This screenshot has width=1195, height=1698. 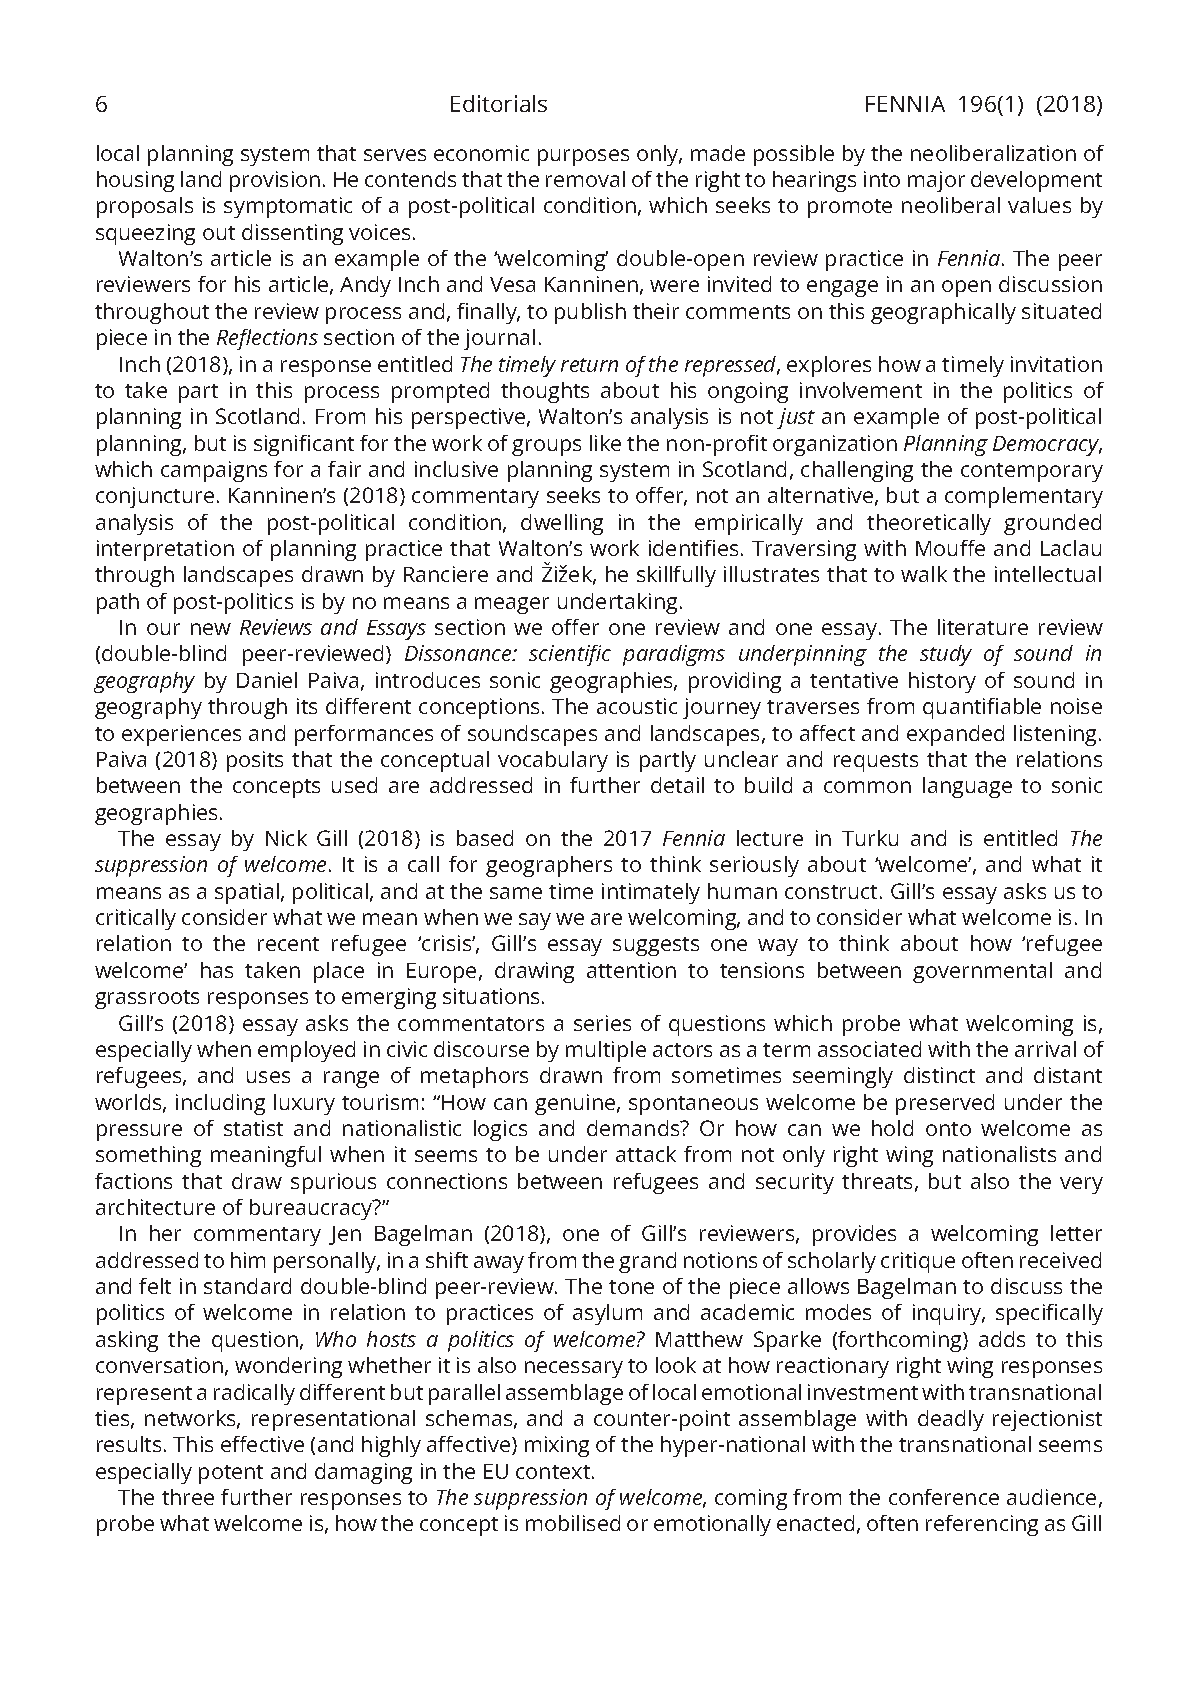 I want to click on provision, so click(x=275, y=181).
